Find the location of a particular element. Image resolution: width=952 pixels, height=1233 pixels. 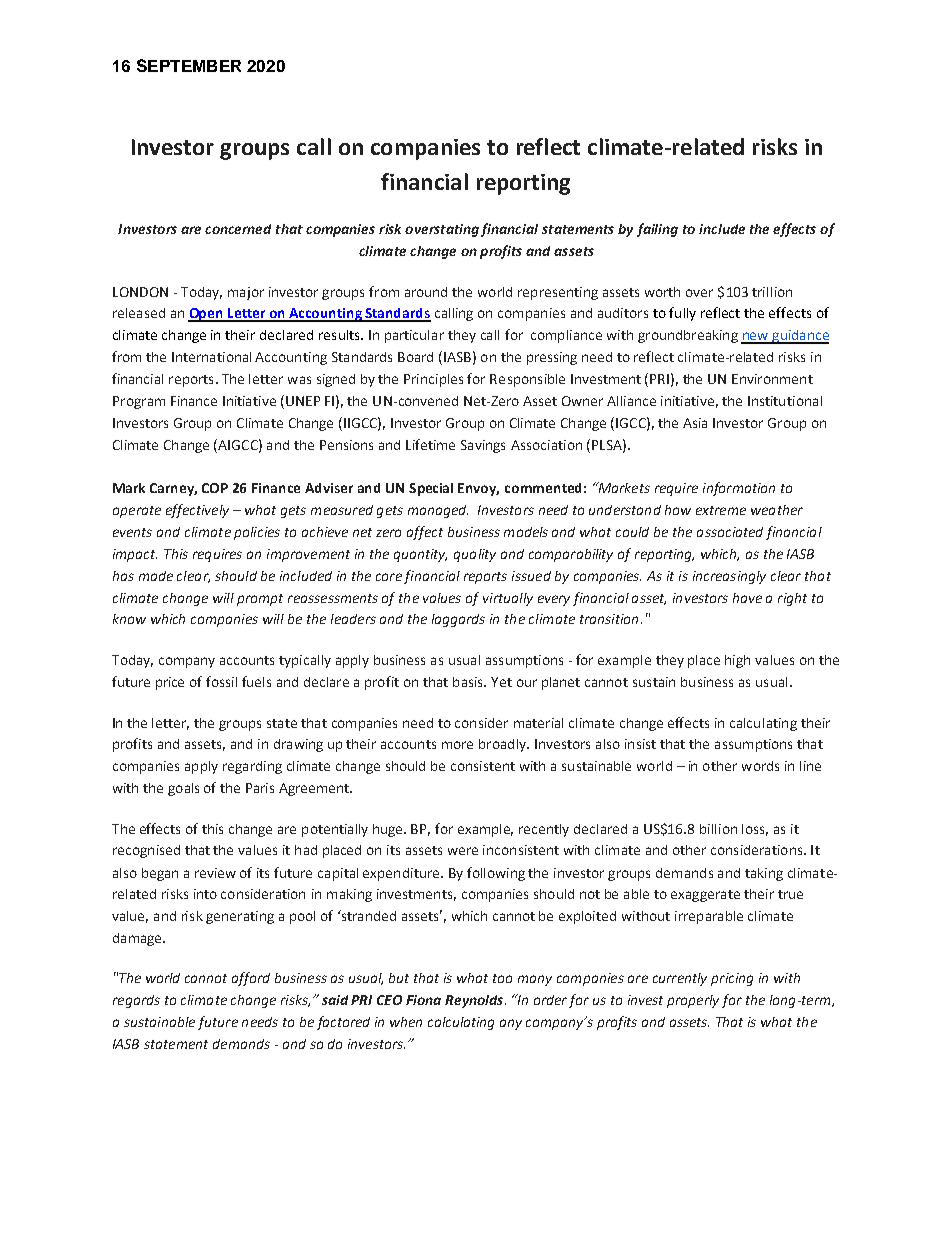

trillion is located at coordinates (772, 292).
